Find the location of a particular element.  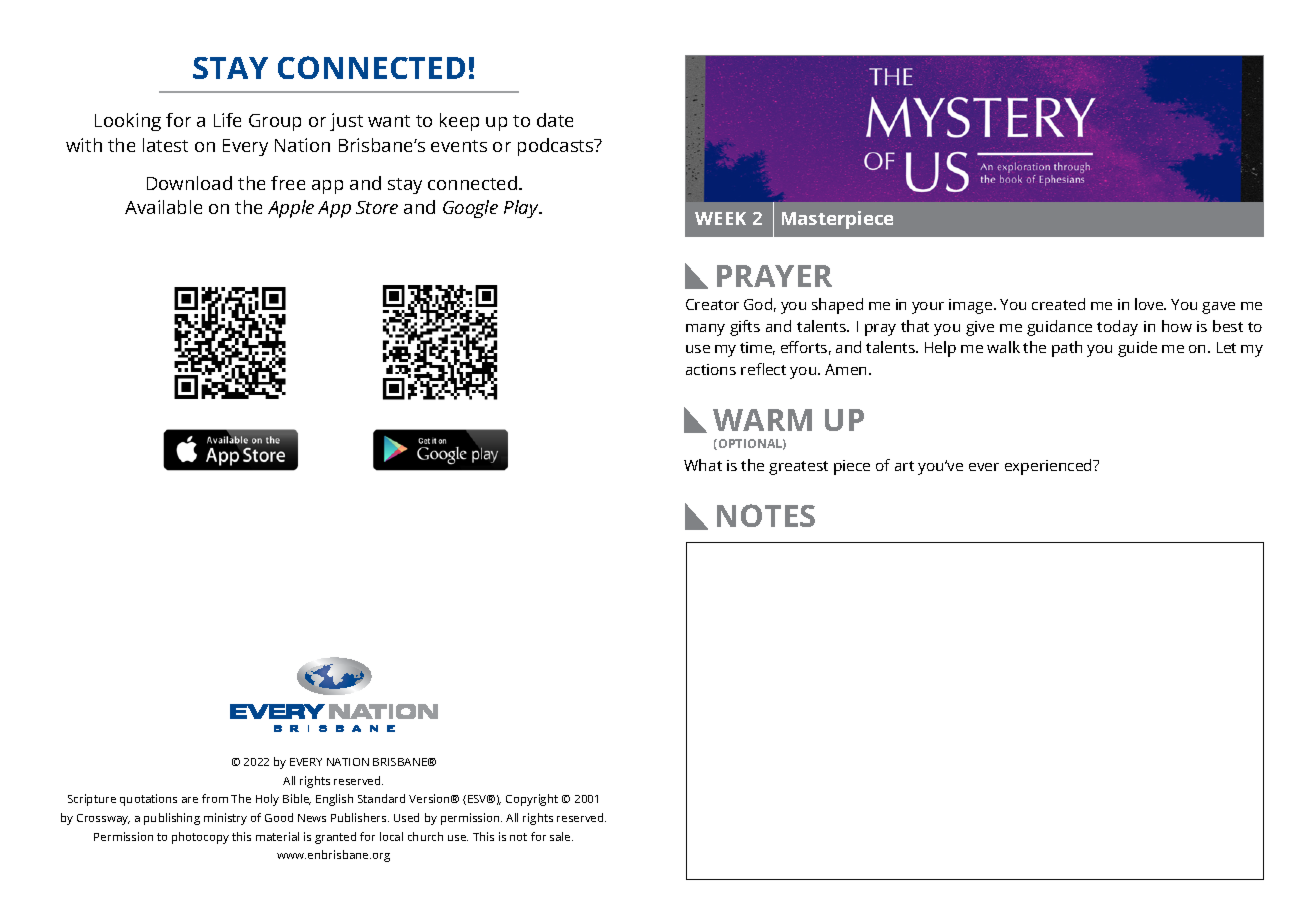

latest is located at coordinates (165, 145).
